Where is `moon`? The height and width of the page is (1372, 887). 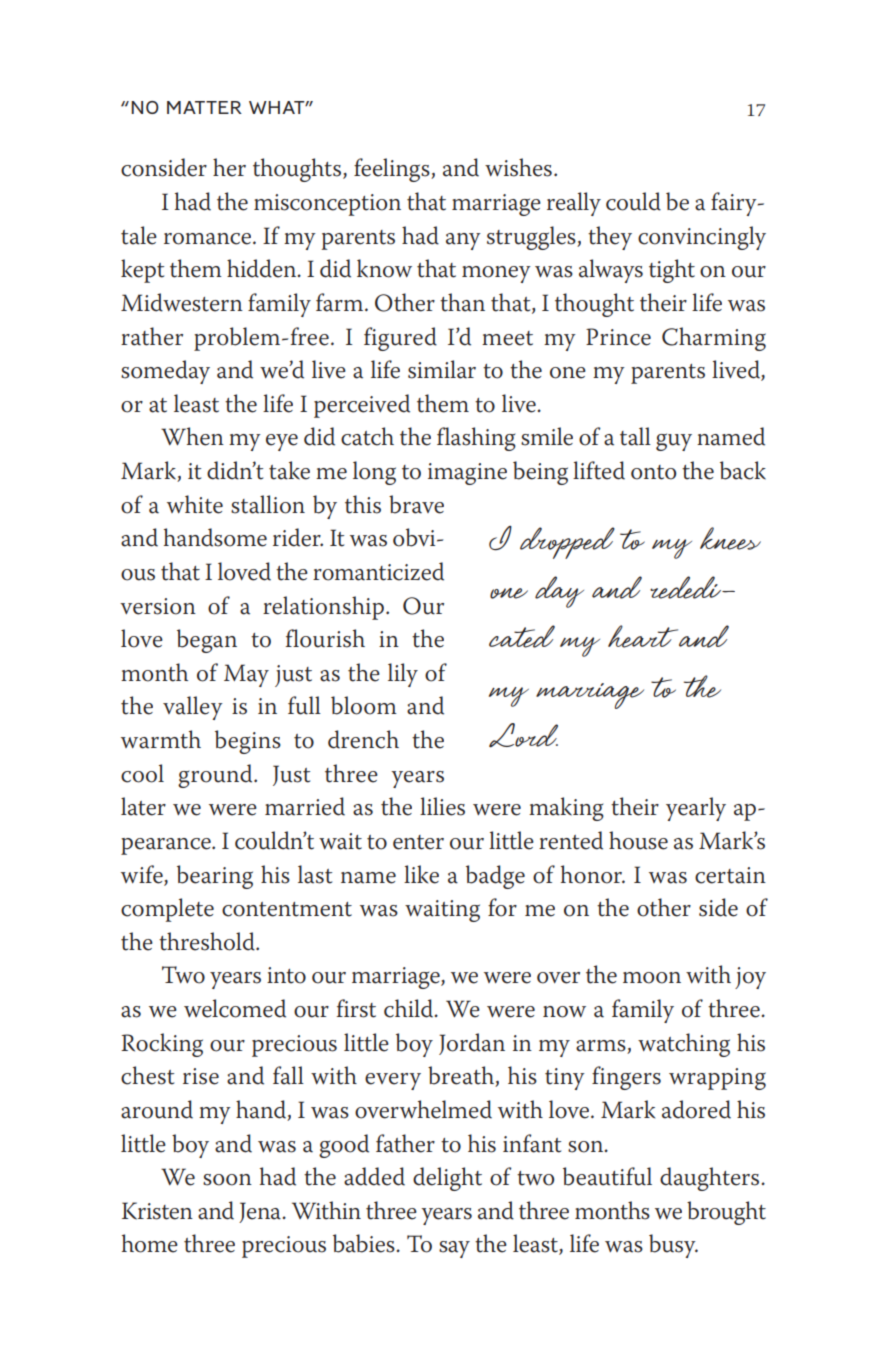
moon is located at coordinates (652, 978).
